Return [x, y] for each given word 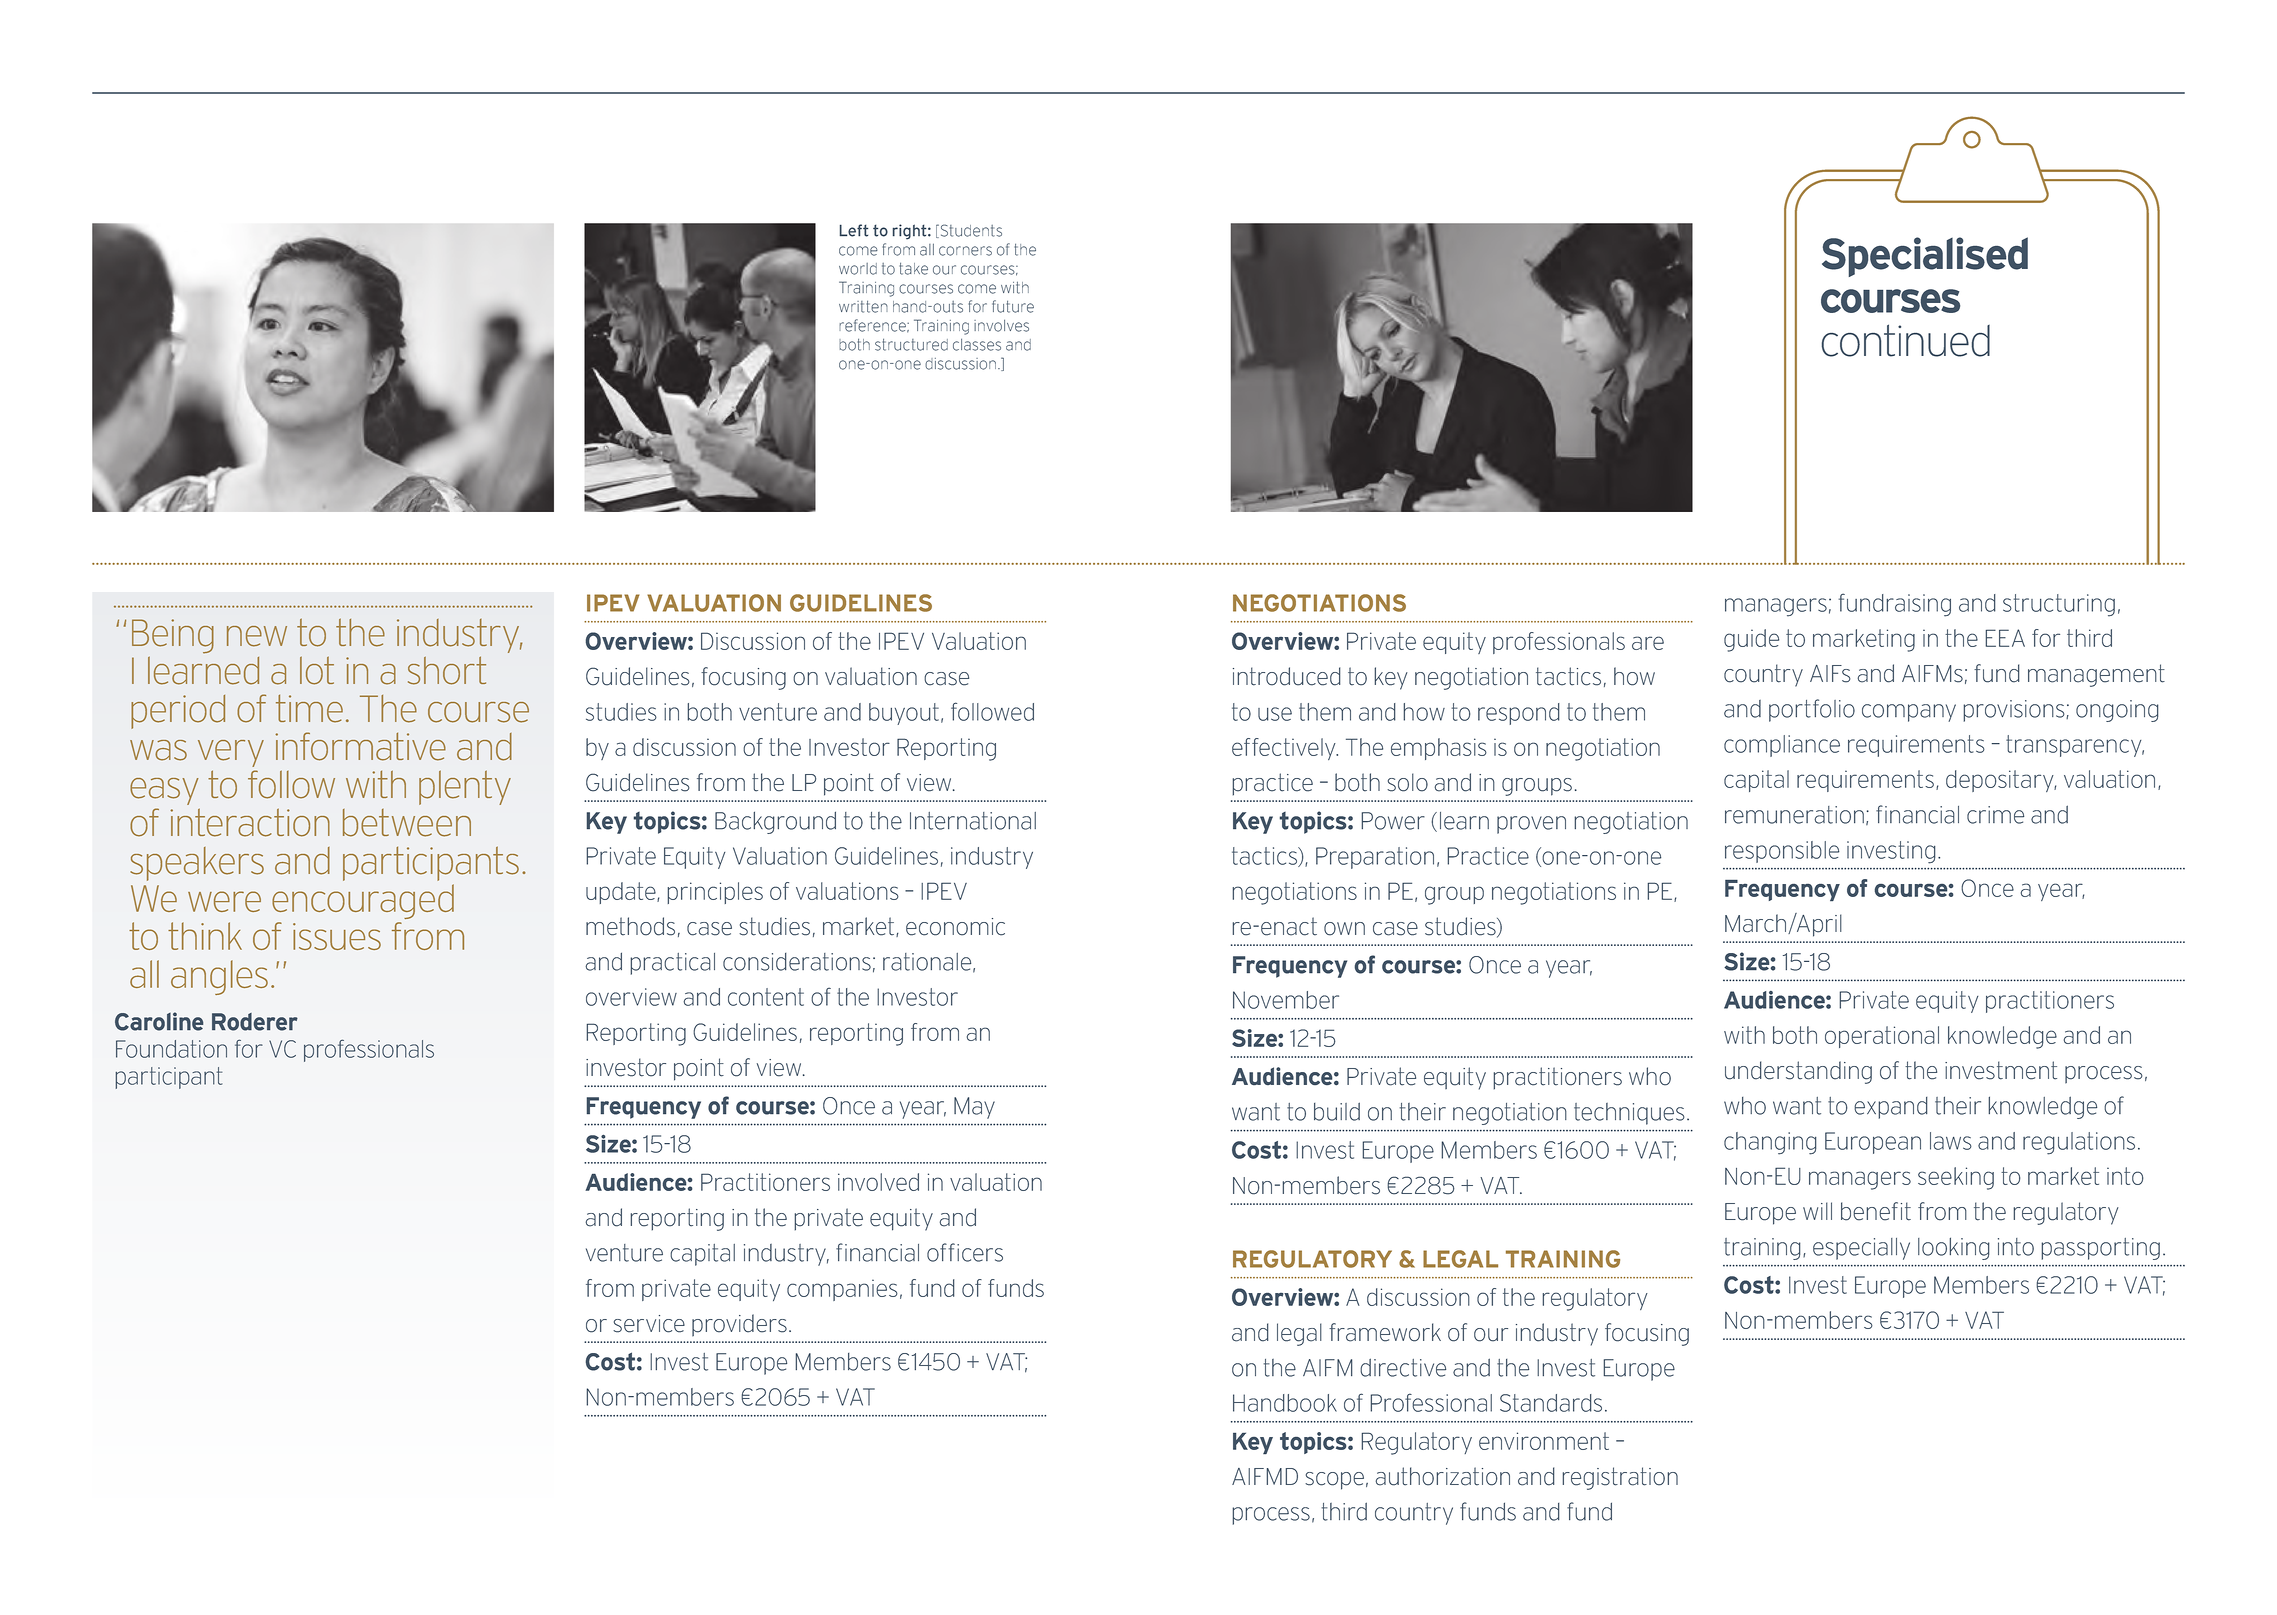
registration [1620, 1478]
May [974, 1108]
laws [1951, 1141]
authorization [1442, 1476]
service [649, 1324]
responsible [1782, 852]
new [257, 636]
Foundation [171, 1049]
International [973, 821]
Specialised [1925, 257]
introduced [1287, 676]
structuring [2059, 605]
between [407, 823]
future [1013, 306]
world [858, 269]
